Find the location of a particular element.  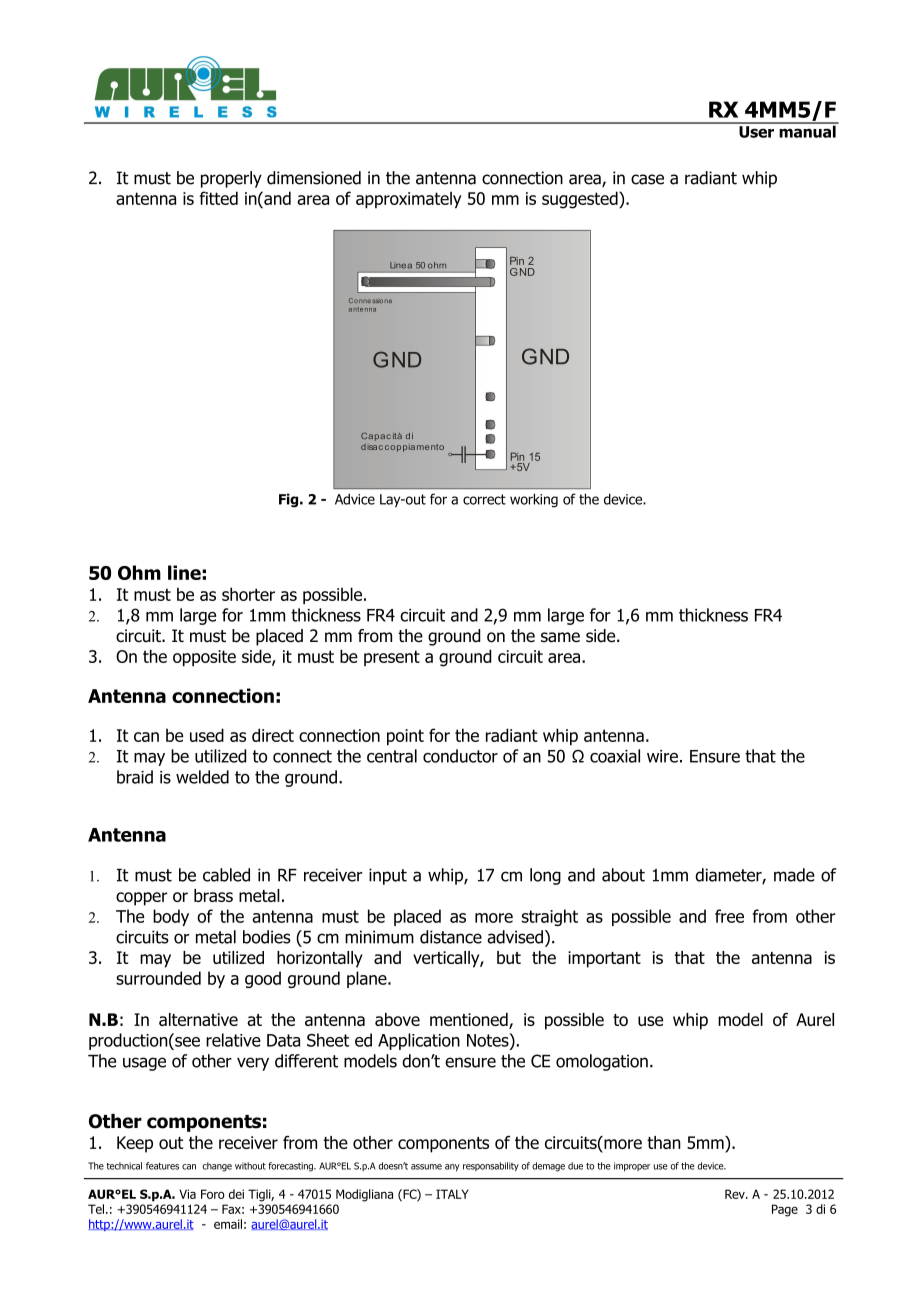

working is located at coordinates (534, 500).
